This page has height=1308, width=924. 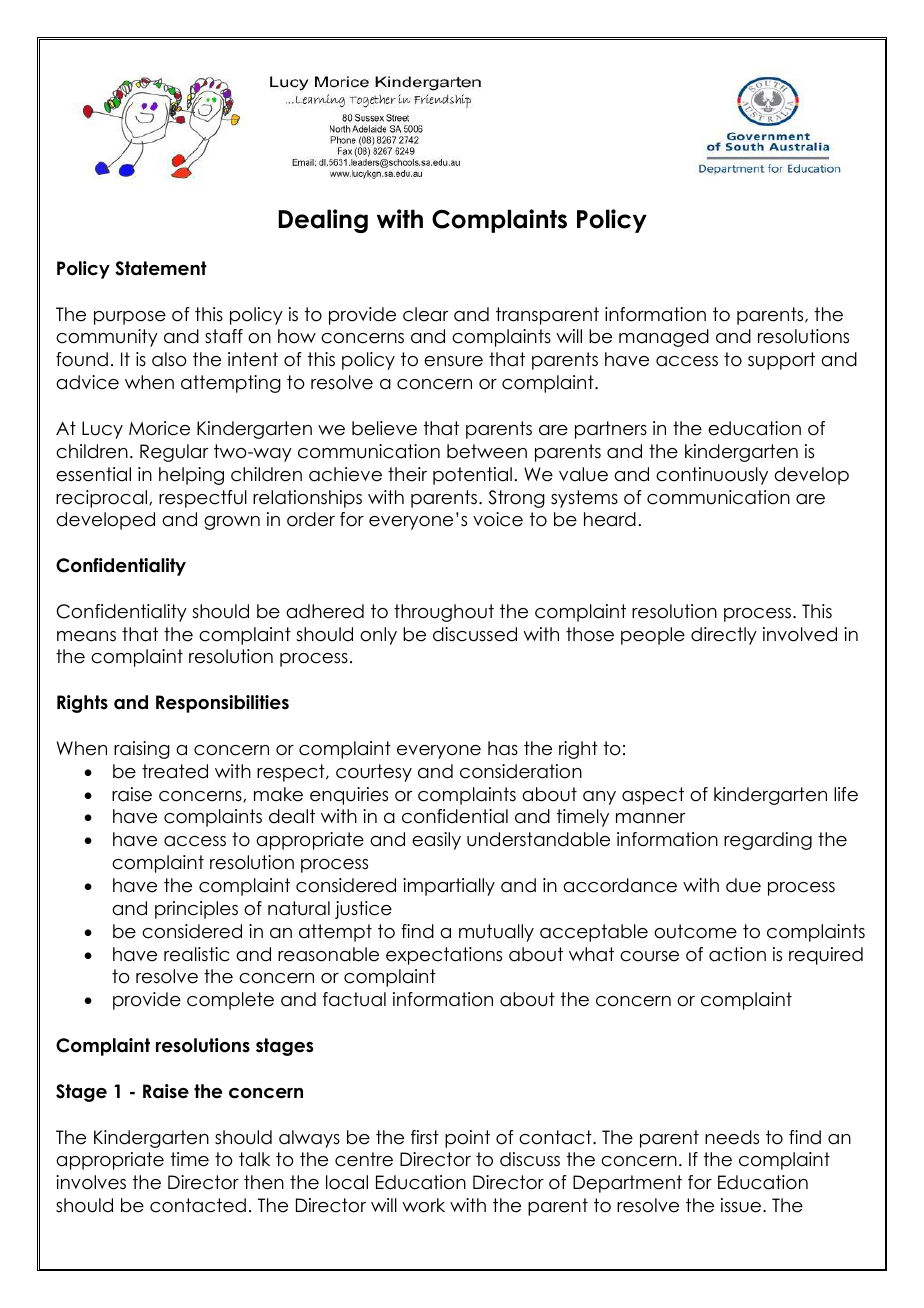 I want to click on action, so click(x=737, y=954).
